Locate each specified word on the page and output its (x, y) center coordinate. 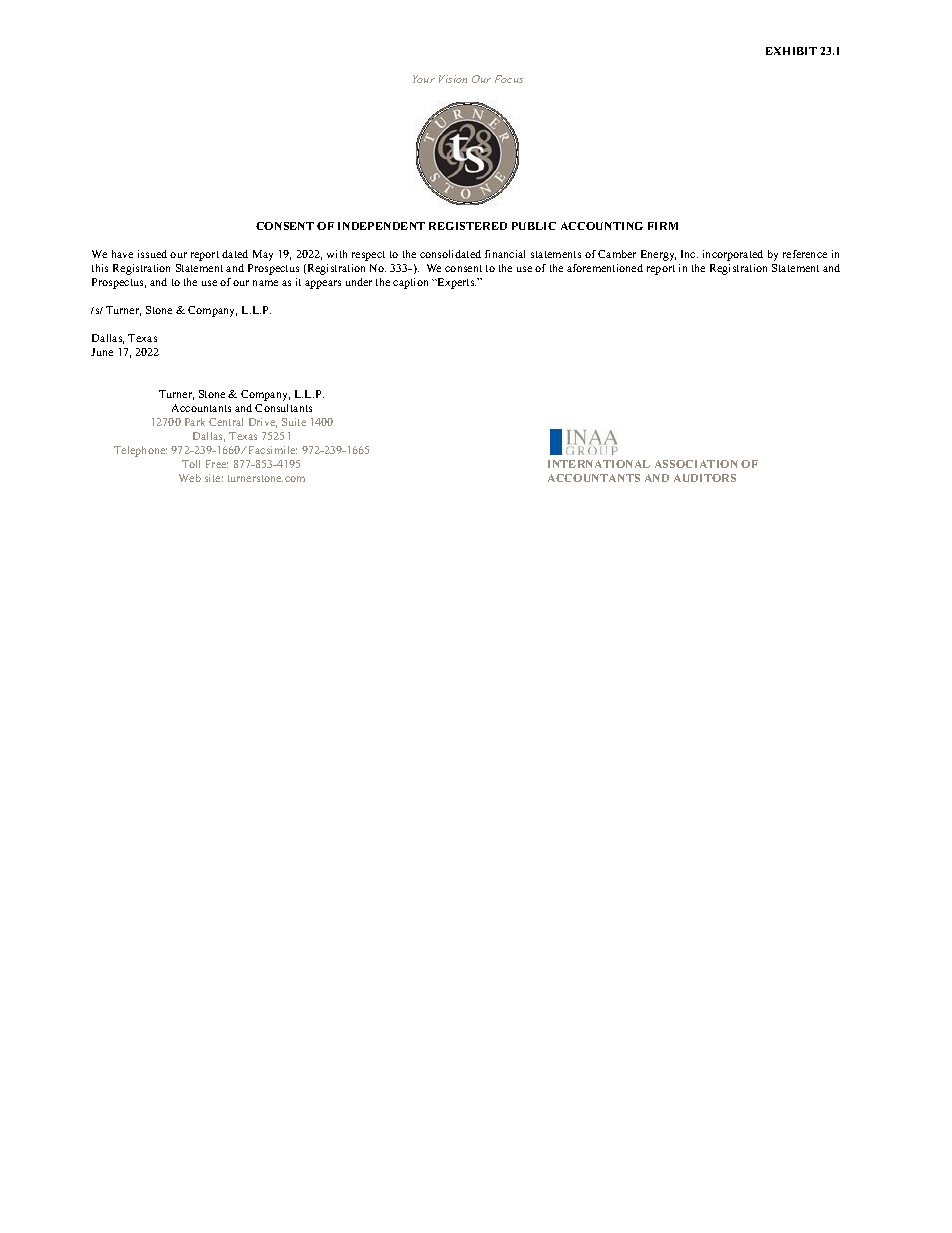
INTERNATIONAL (599, 464)
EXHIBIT (791, 51)
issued (152, 254)
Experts (456, 283)
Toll (191, 464)
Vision (453, 79)
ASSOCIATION (696, 464)
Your (424, 79)
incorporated (733, 255)
